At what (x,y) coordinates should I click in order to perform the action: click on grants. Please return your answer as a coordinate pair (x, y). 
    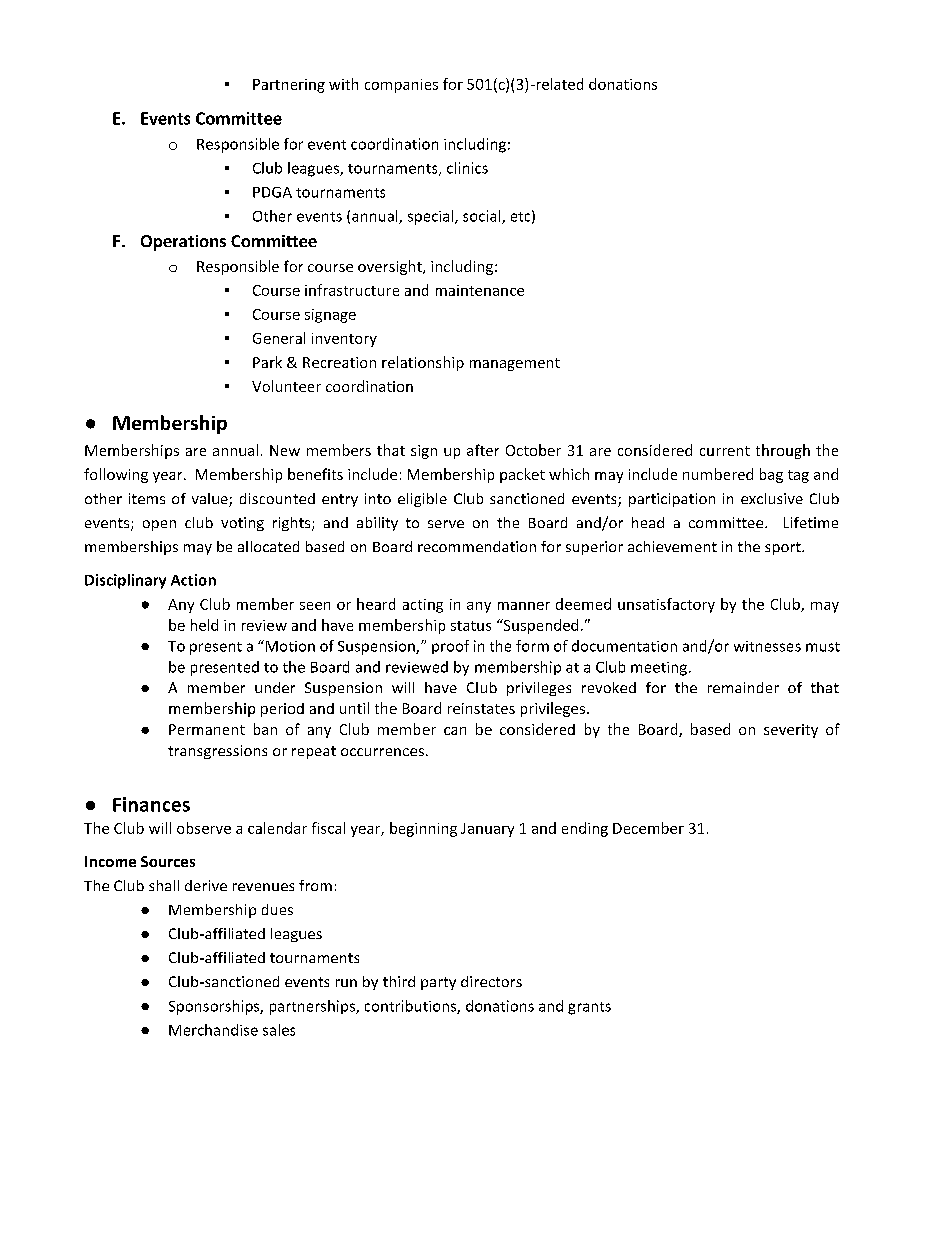
    Looking at the image, I should click on (589, 1008).
